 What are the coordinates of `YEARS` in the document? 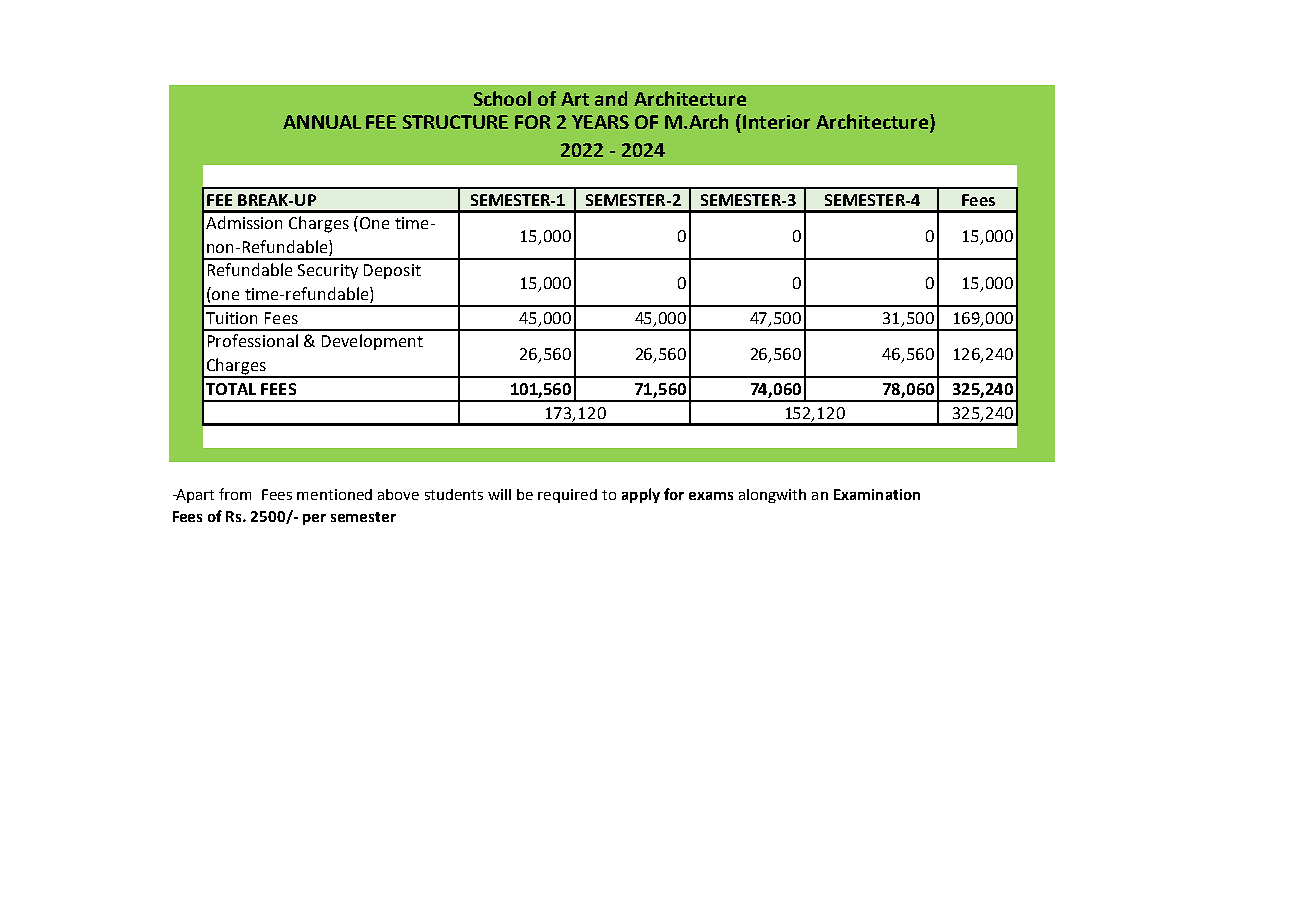 It's located at (600, 122).
